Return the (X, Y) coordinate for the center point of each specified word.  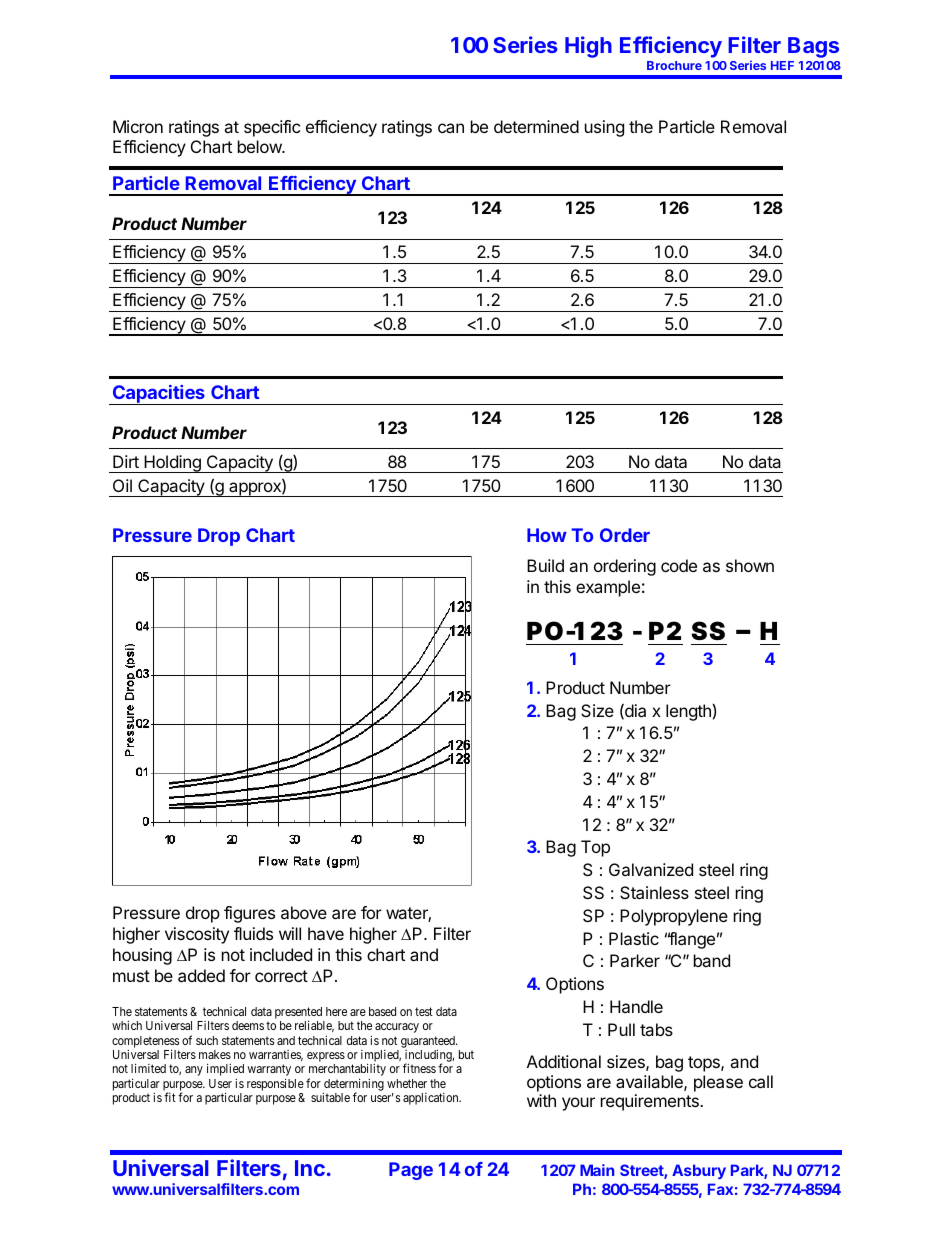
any (194, 1071)
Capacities (158, 395)
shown (750, 565)
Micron (138, 126)
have (326, 933)
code (679, 565)
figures (249, 914)
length (689, 712)
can (451, 128)
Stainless (654, 892)
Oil (122, 485)
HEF (782, 65)
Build (545, 565)
